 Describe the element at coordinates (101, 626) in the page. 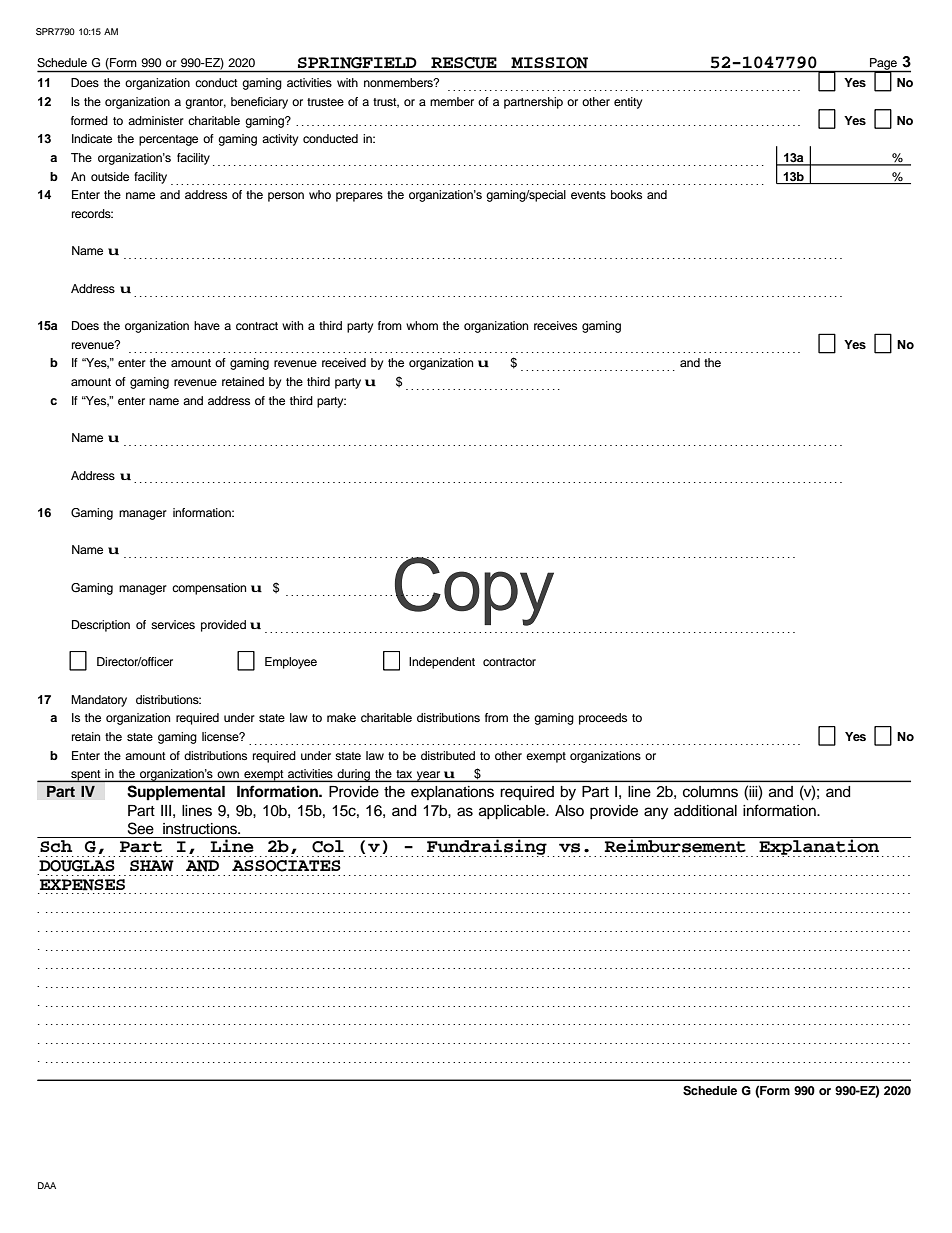

I see `Description` at that location.
